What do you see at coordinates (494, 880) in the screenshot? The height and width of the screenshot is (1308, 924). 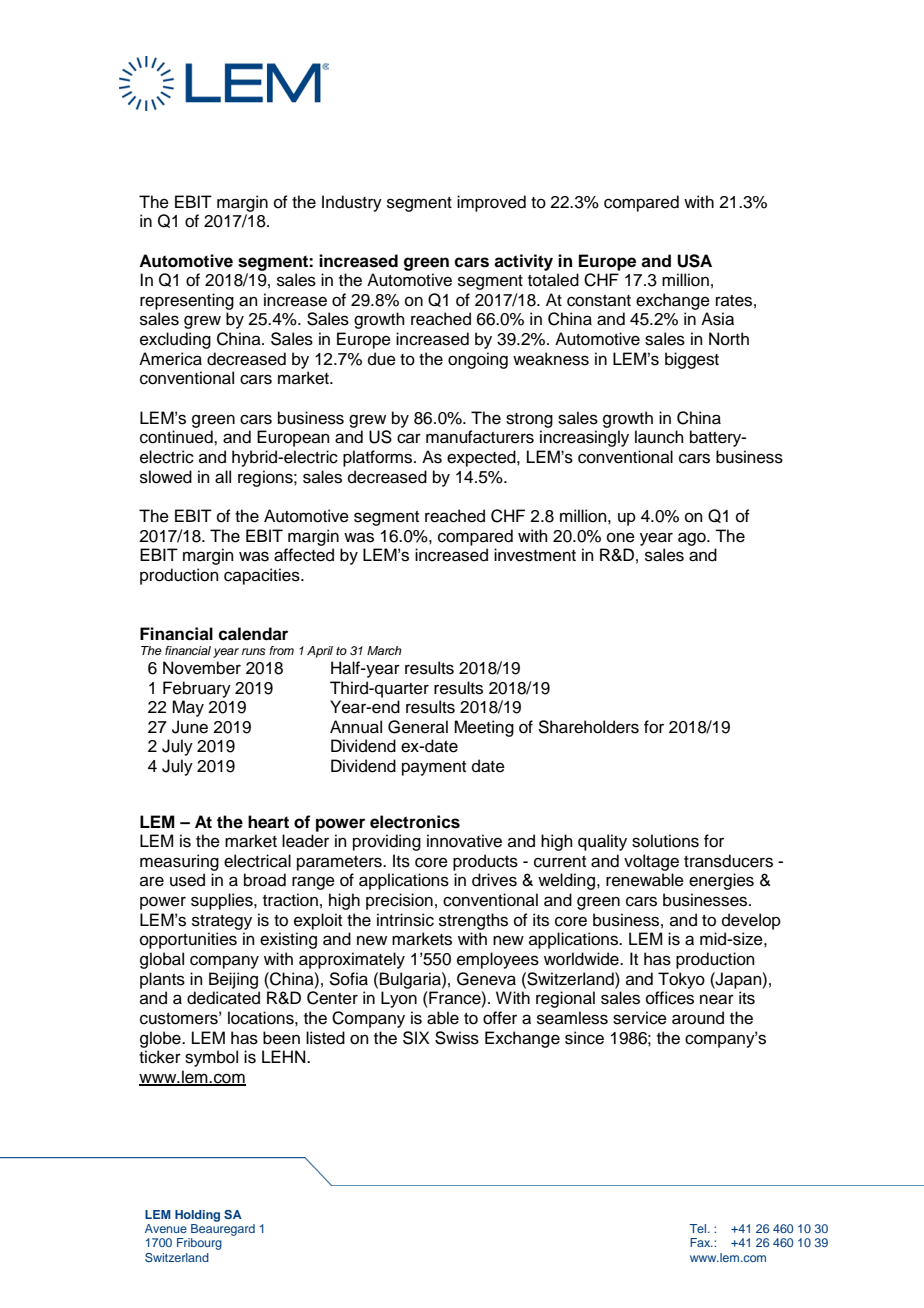 I see `drives` at bounding box center [494, 880].
